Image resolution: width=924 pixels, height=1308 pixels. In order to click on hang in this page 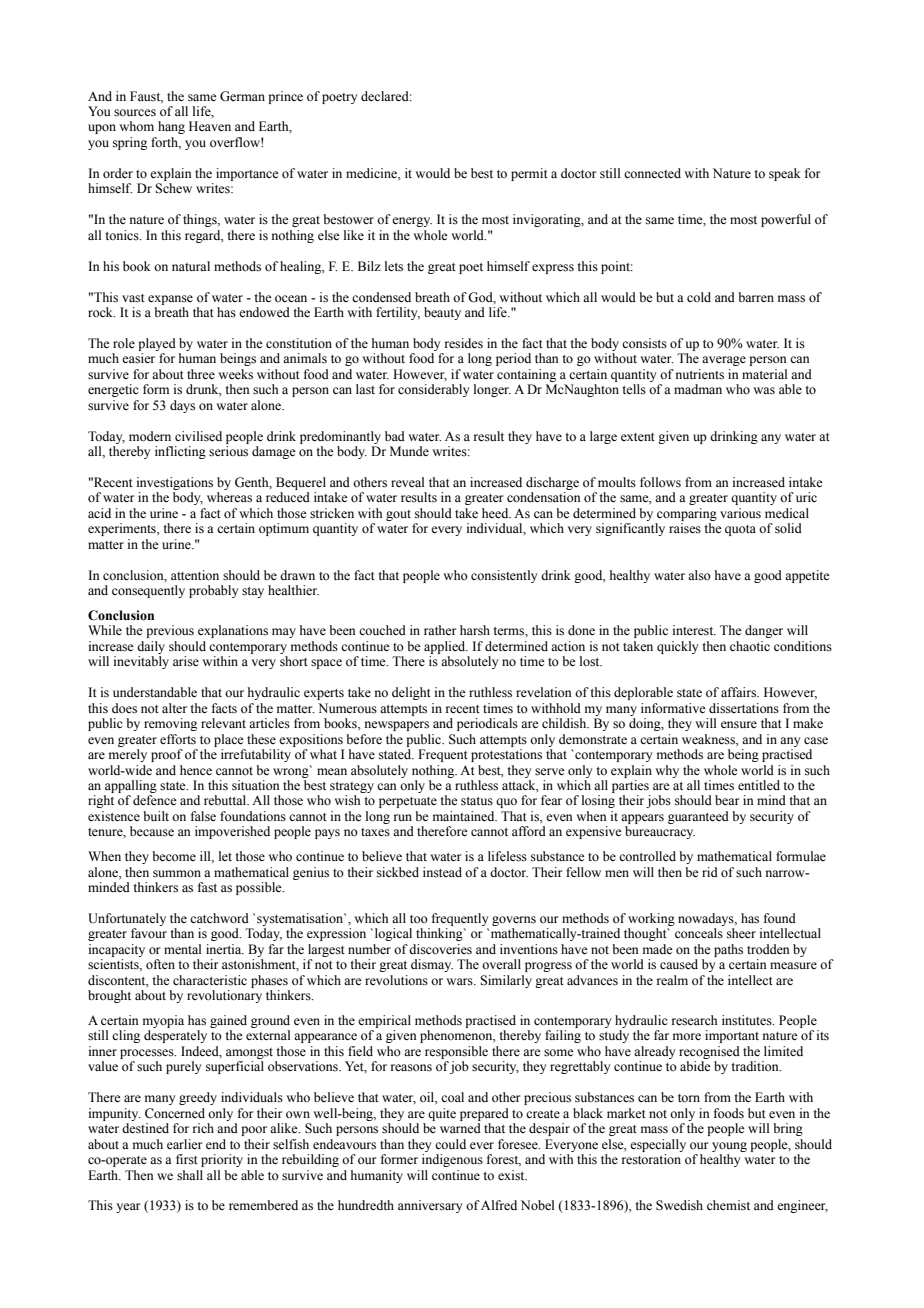, I will do `click(171, 127)`.
